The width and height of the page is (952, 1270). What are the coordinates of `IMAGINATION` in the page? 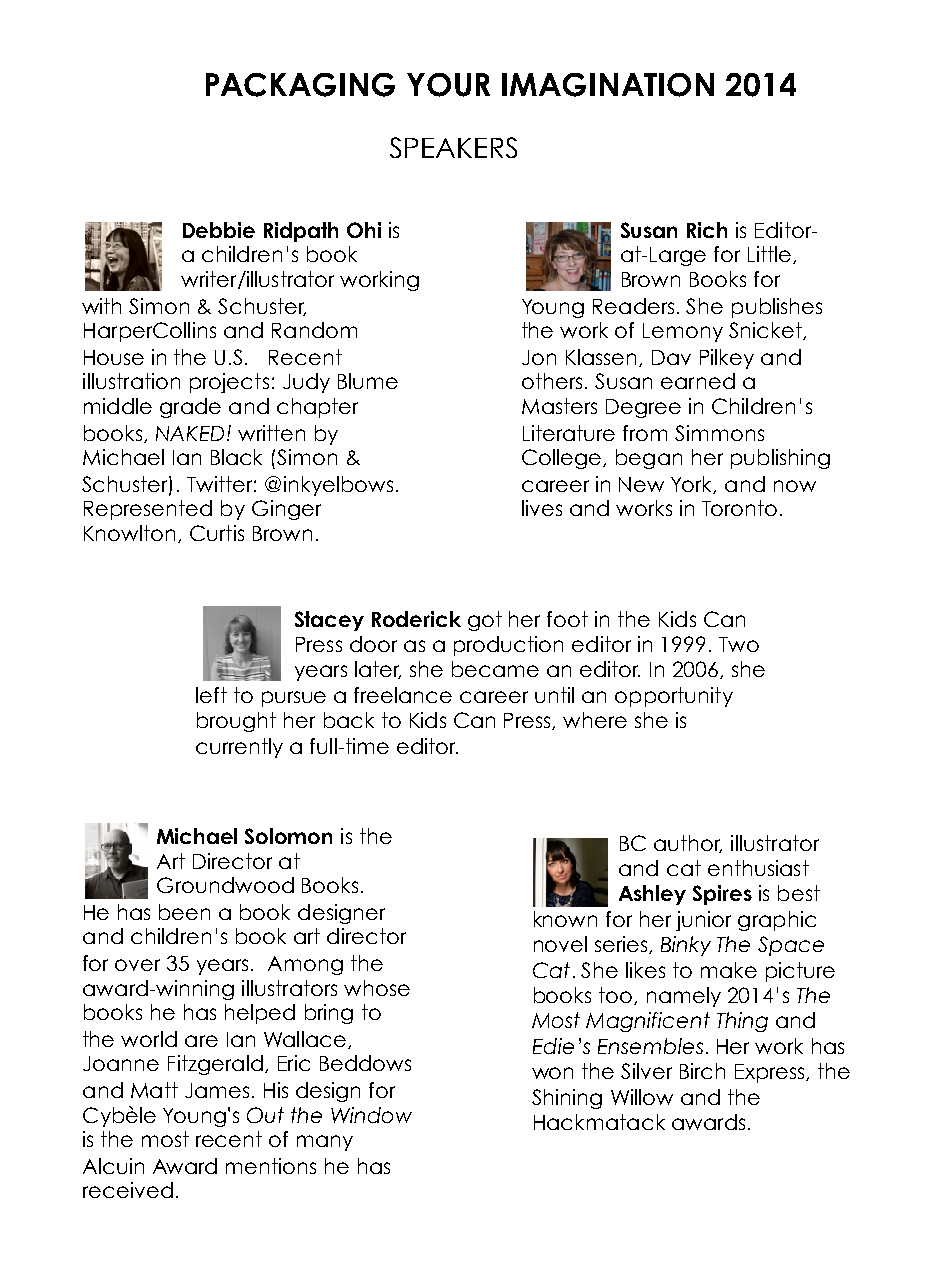 It's located at (608, 85).
